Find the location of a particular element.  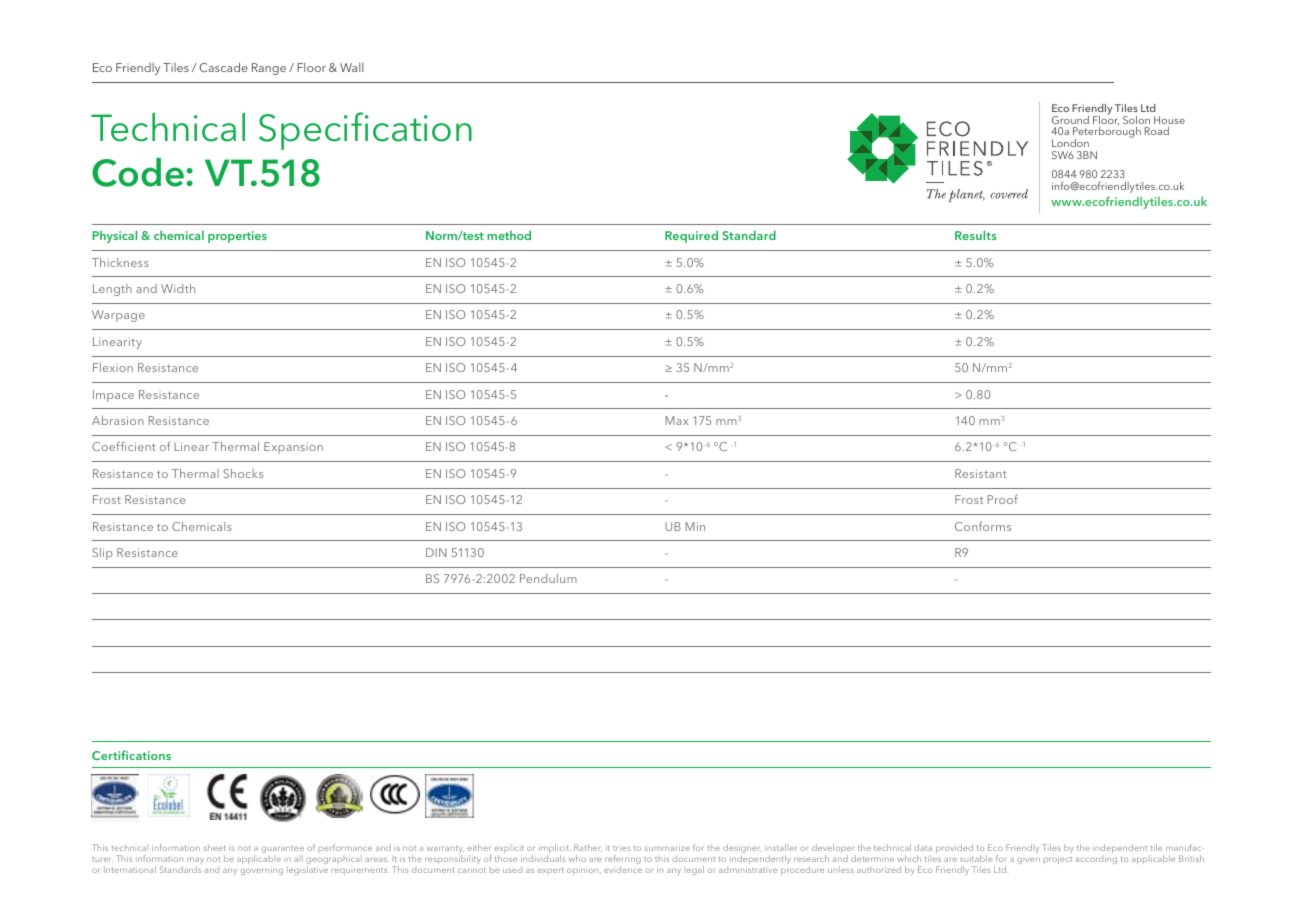

Cascade is located at coordinates (223, 67).
